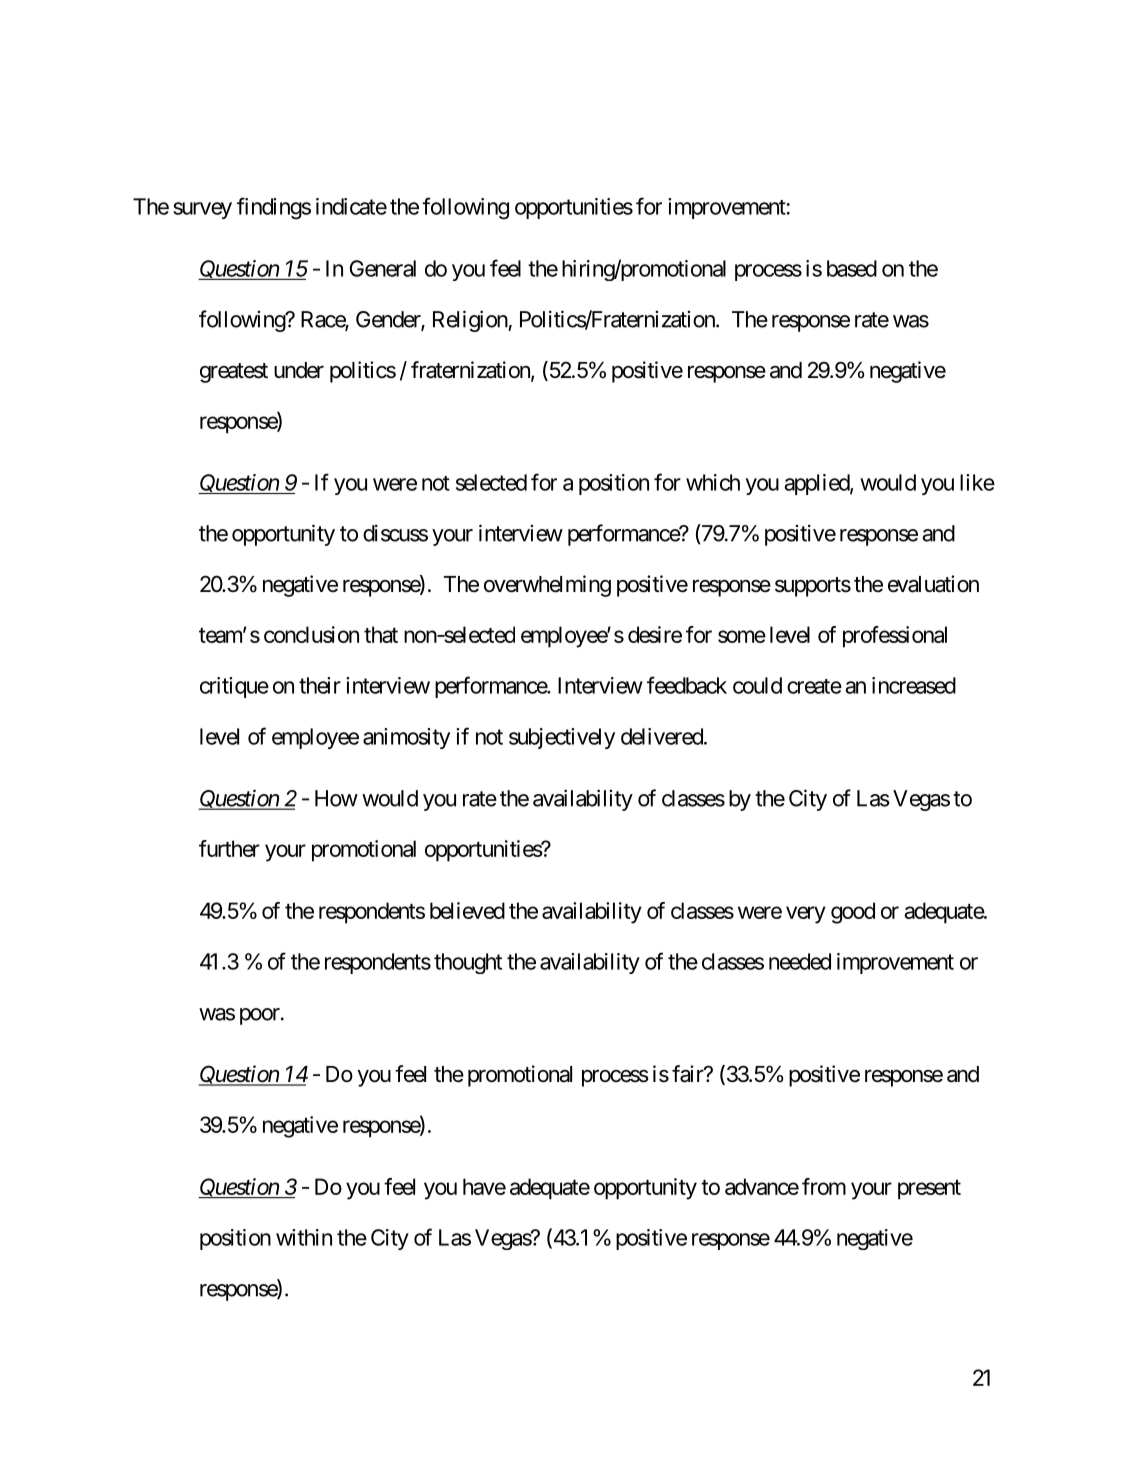 The width and height of the screenshot is (1126, 1457). What do you see at coordinates (351, 206) in the screenshot?
I see `indicate` at bounding box center [351, 206].
